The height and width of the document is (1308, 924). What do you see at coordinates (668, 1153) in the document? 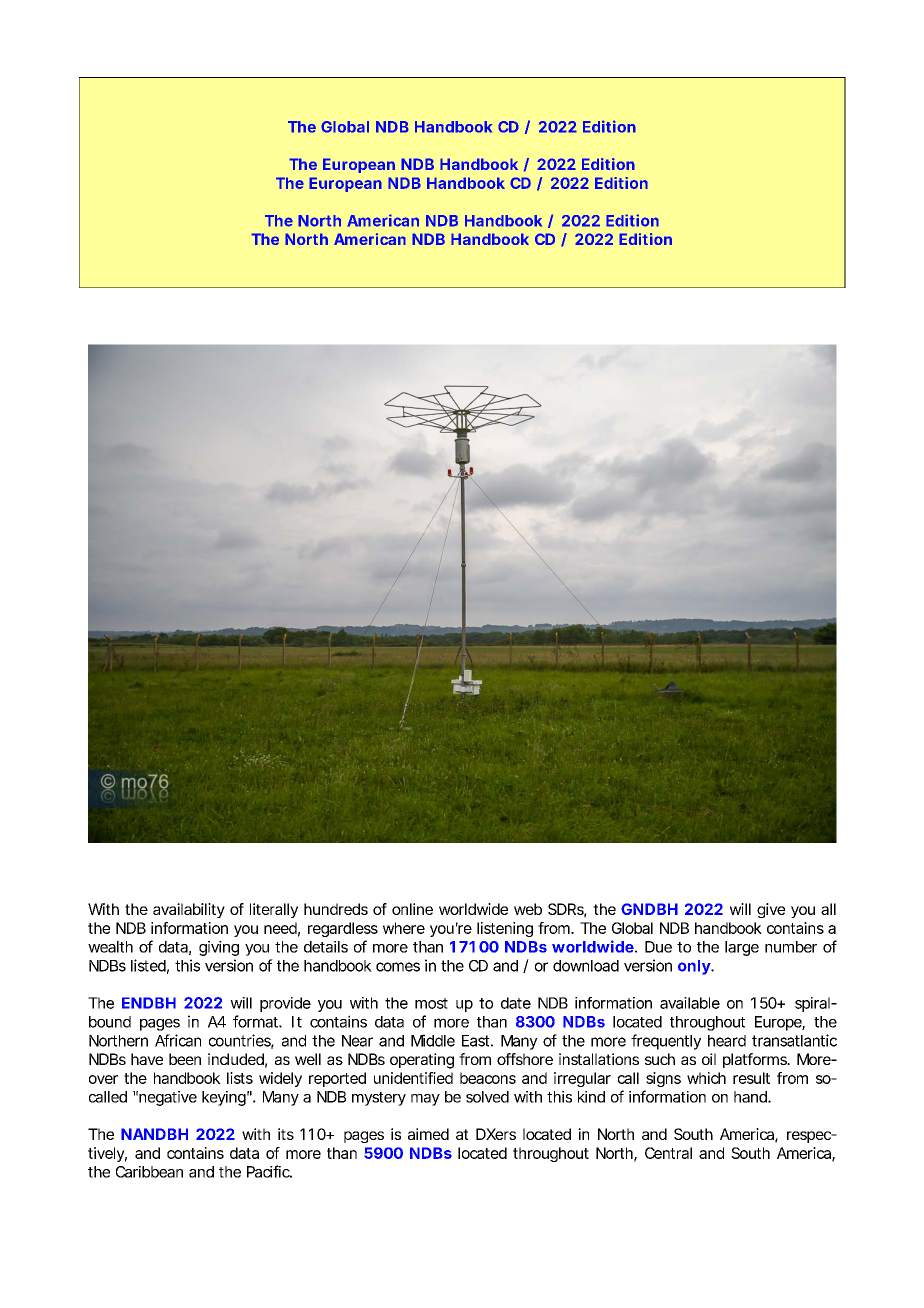
I see `Central` at bounding box center [668, 1153].
